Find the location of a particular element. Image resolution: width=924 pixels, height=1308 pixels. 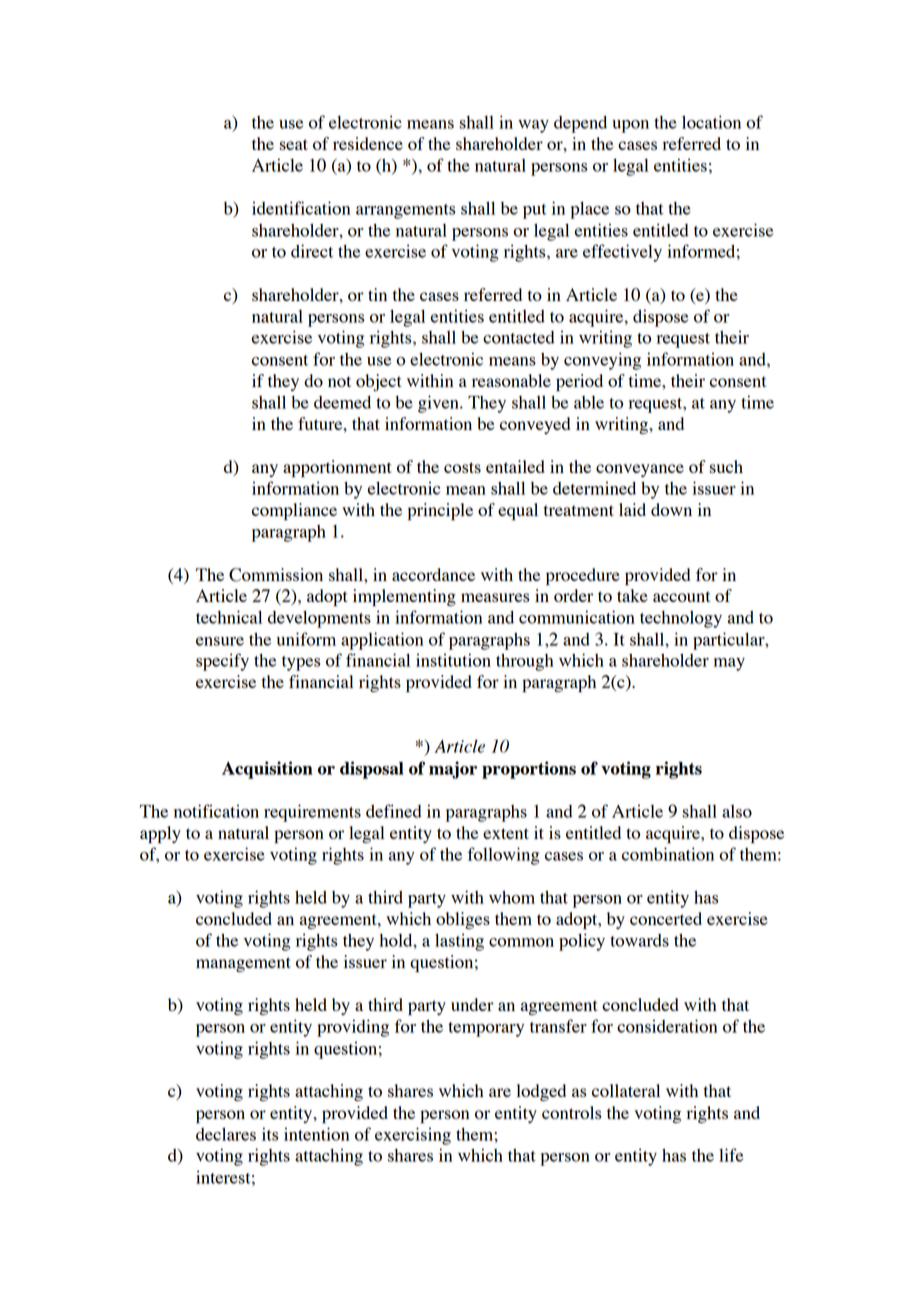

arrangements is located at coordinates (405, 211).
